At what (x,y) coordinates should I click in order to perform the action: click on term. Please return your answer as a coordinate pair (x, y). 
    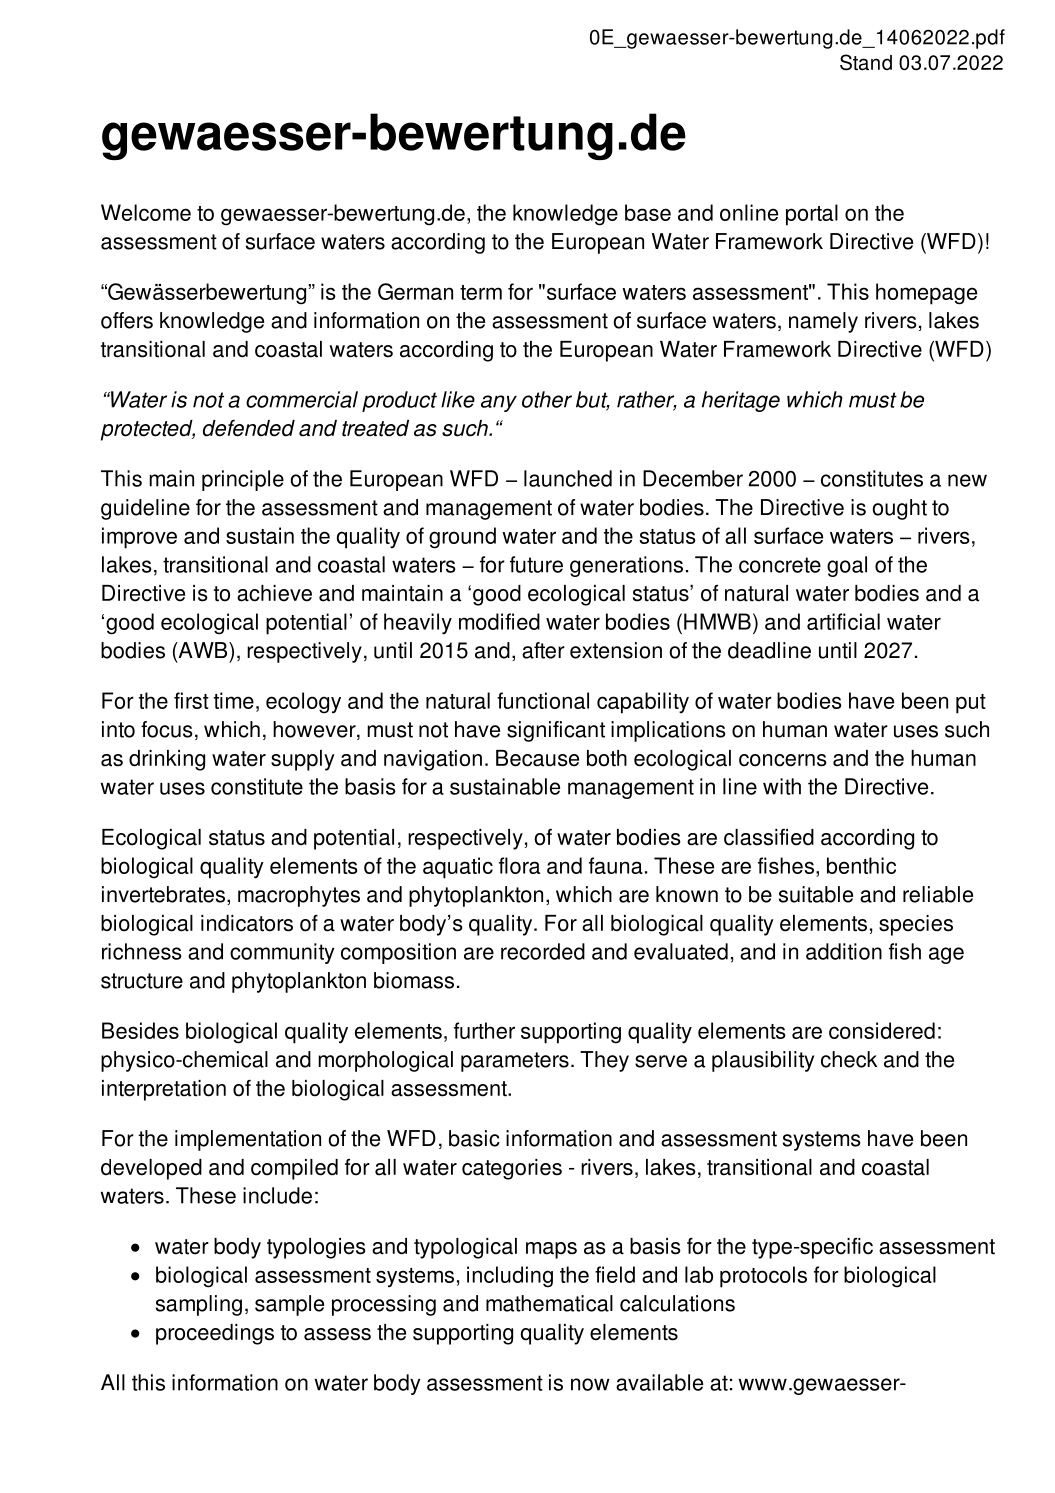
    Looking at the image, I should click on (481, 292).
